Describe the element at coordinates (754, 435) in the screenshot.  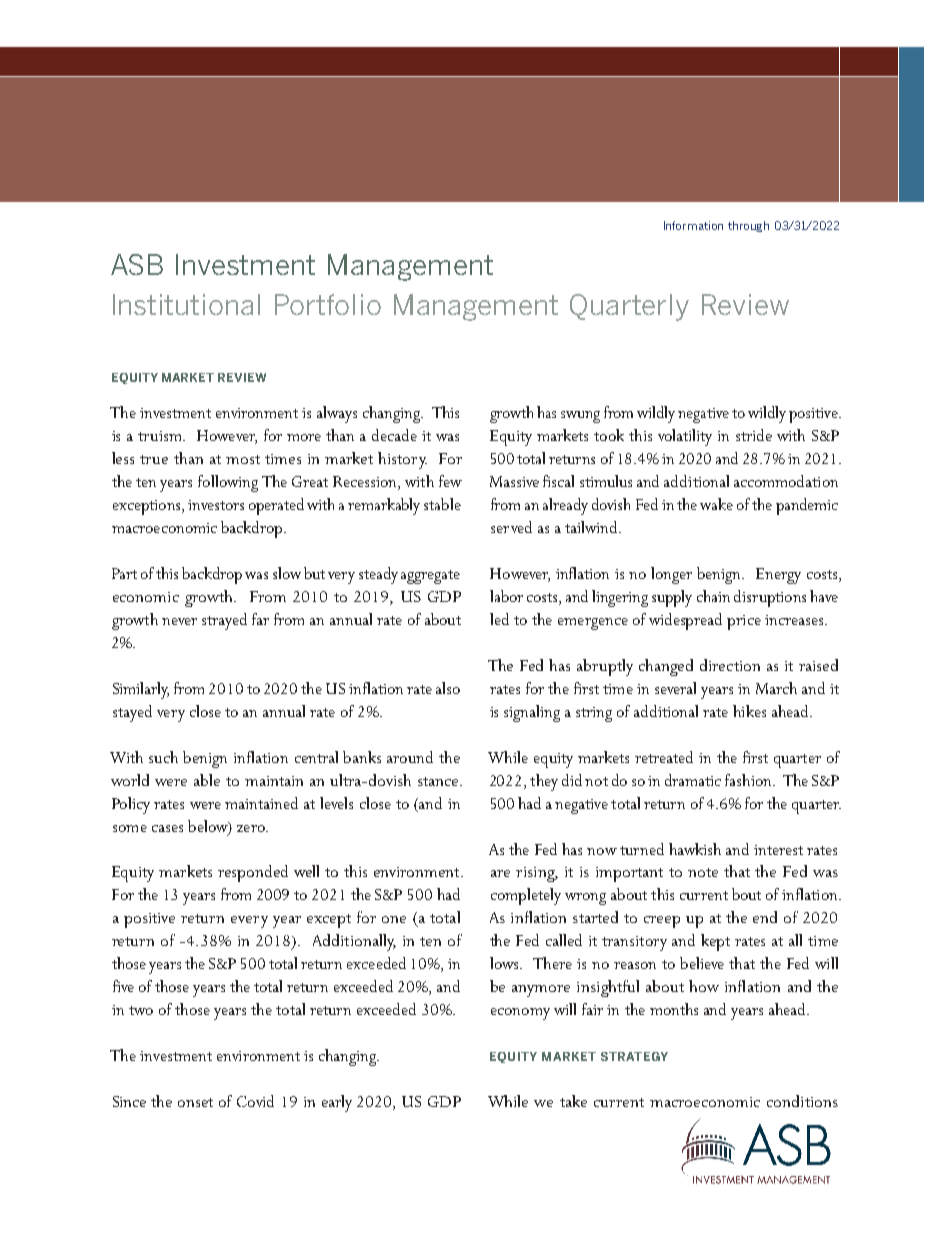
I see `stride` at that location.
